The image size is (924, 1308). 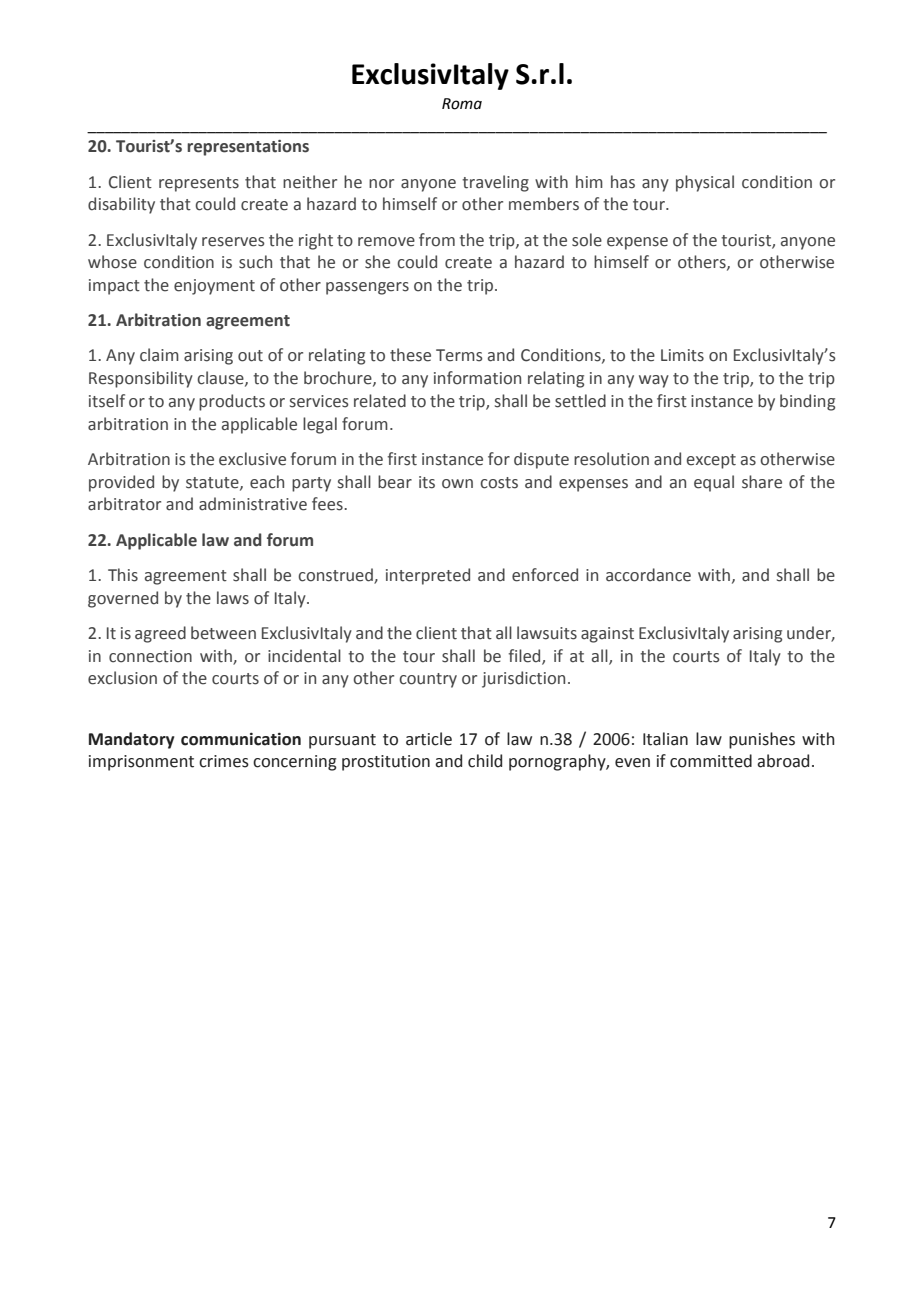 What do you see at coordinates (233, 242) in the image?
I see `reserves` at bounding box center [233, 242].
